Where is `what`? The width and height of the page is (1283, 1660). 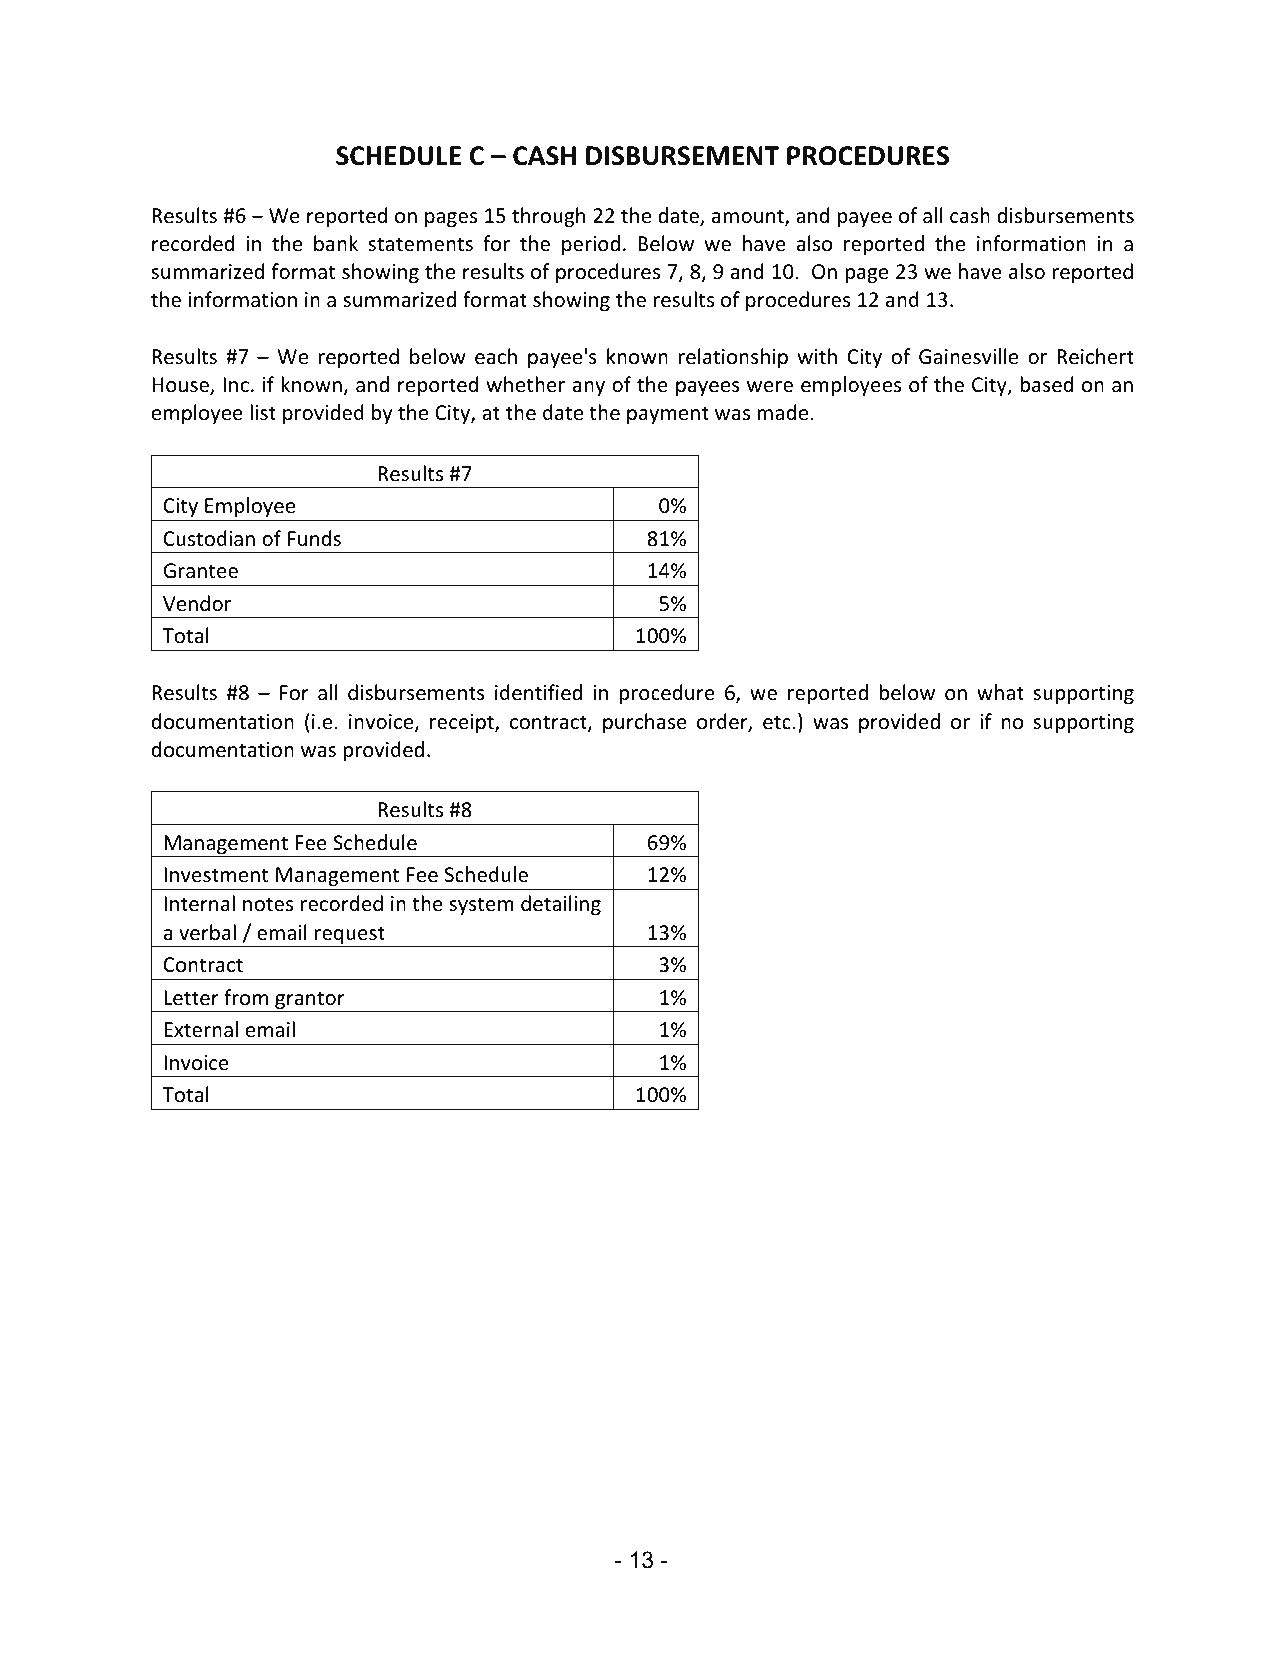 what is located at coordinates (1000, 692).
